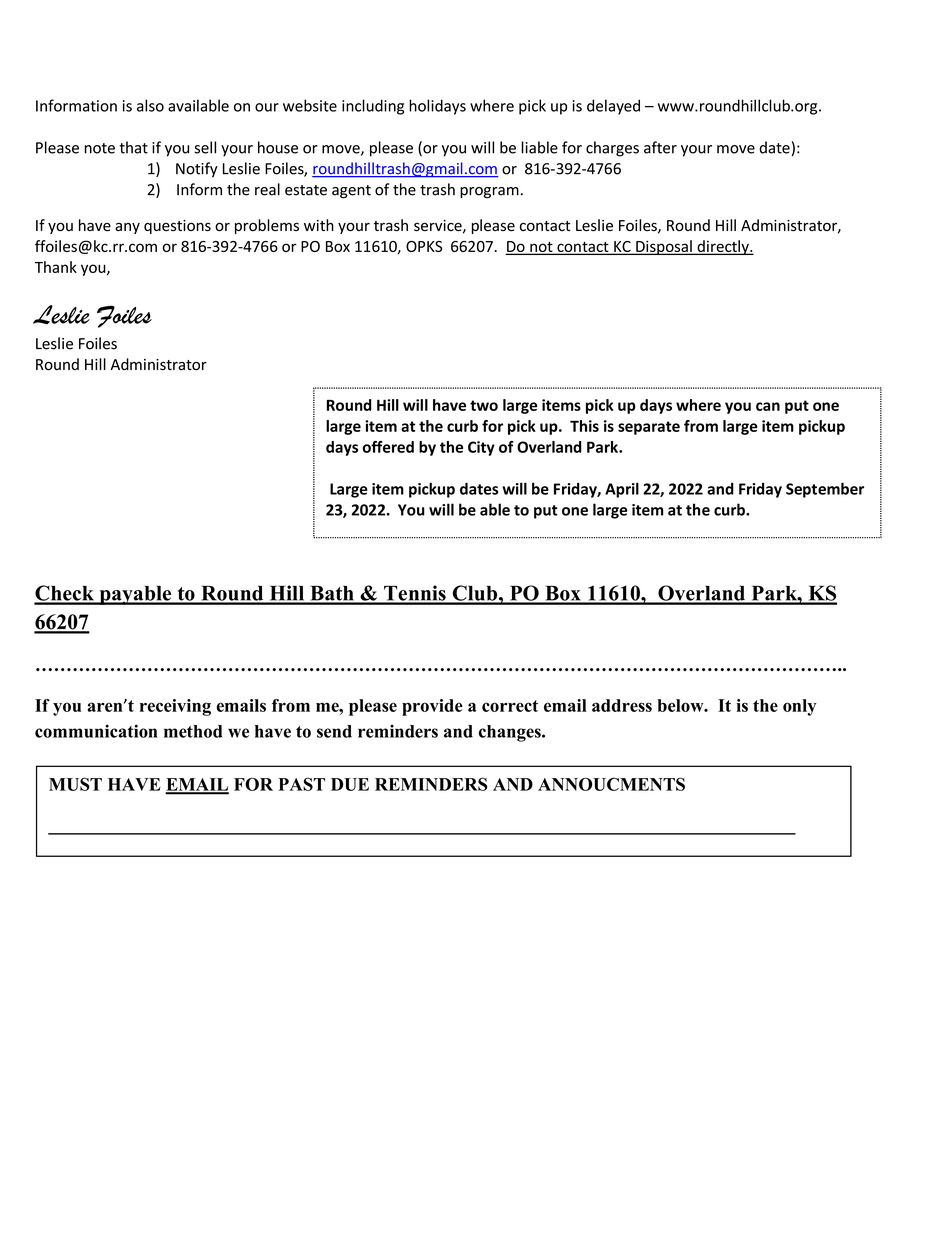 The image size is (952, 1233). I want to click on also, so click(150, 105).
